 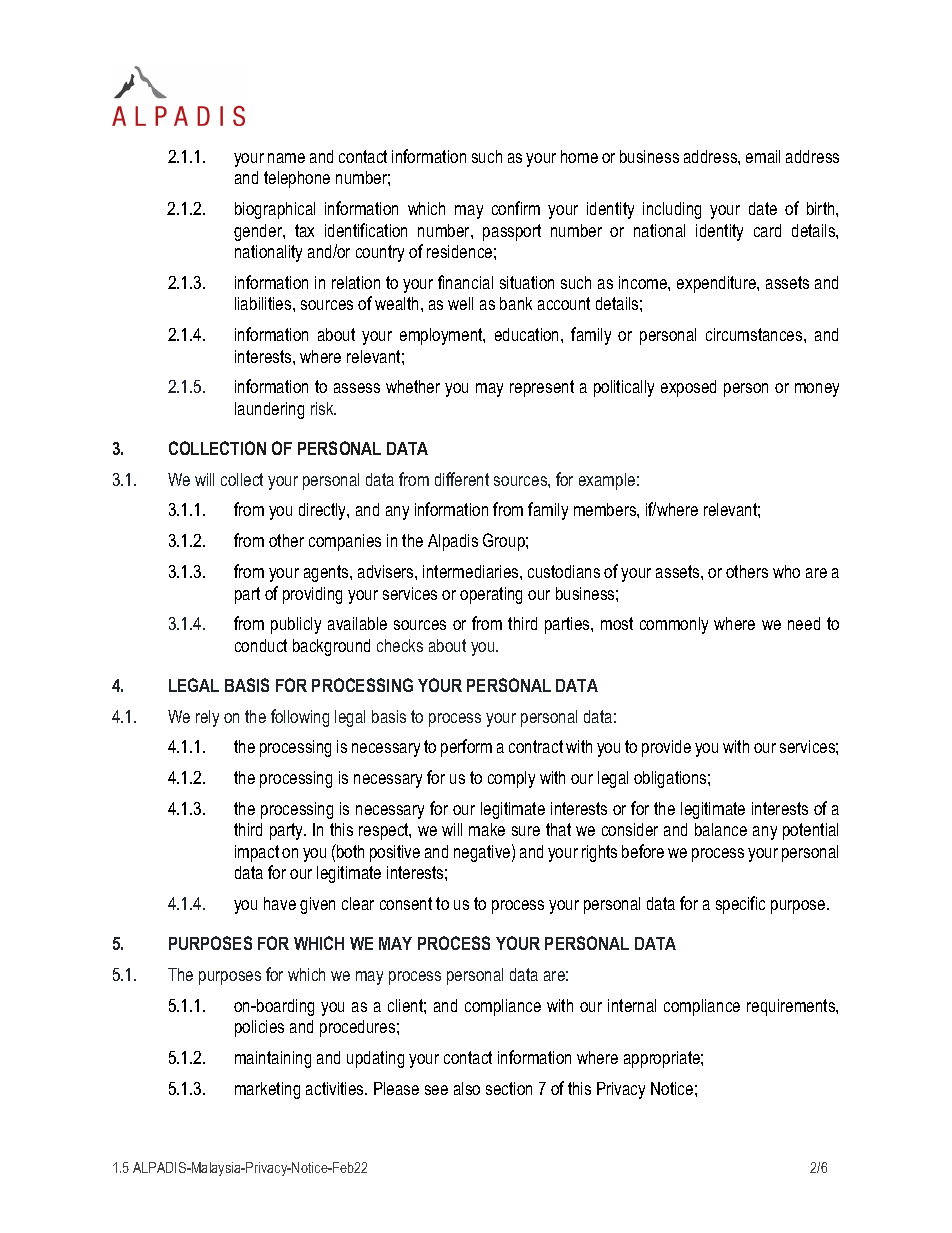 What do you see at coordinates (763, 208) in the image?
I see `date` at bounding box center [763, 208].
